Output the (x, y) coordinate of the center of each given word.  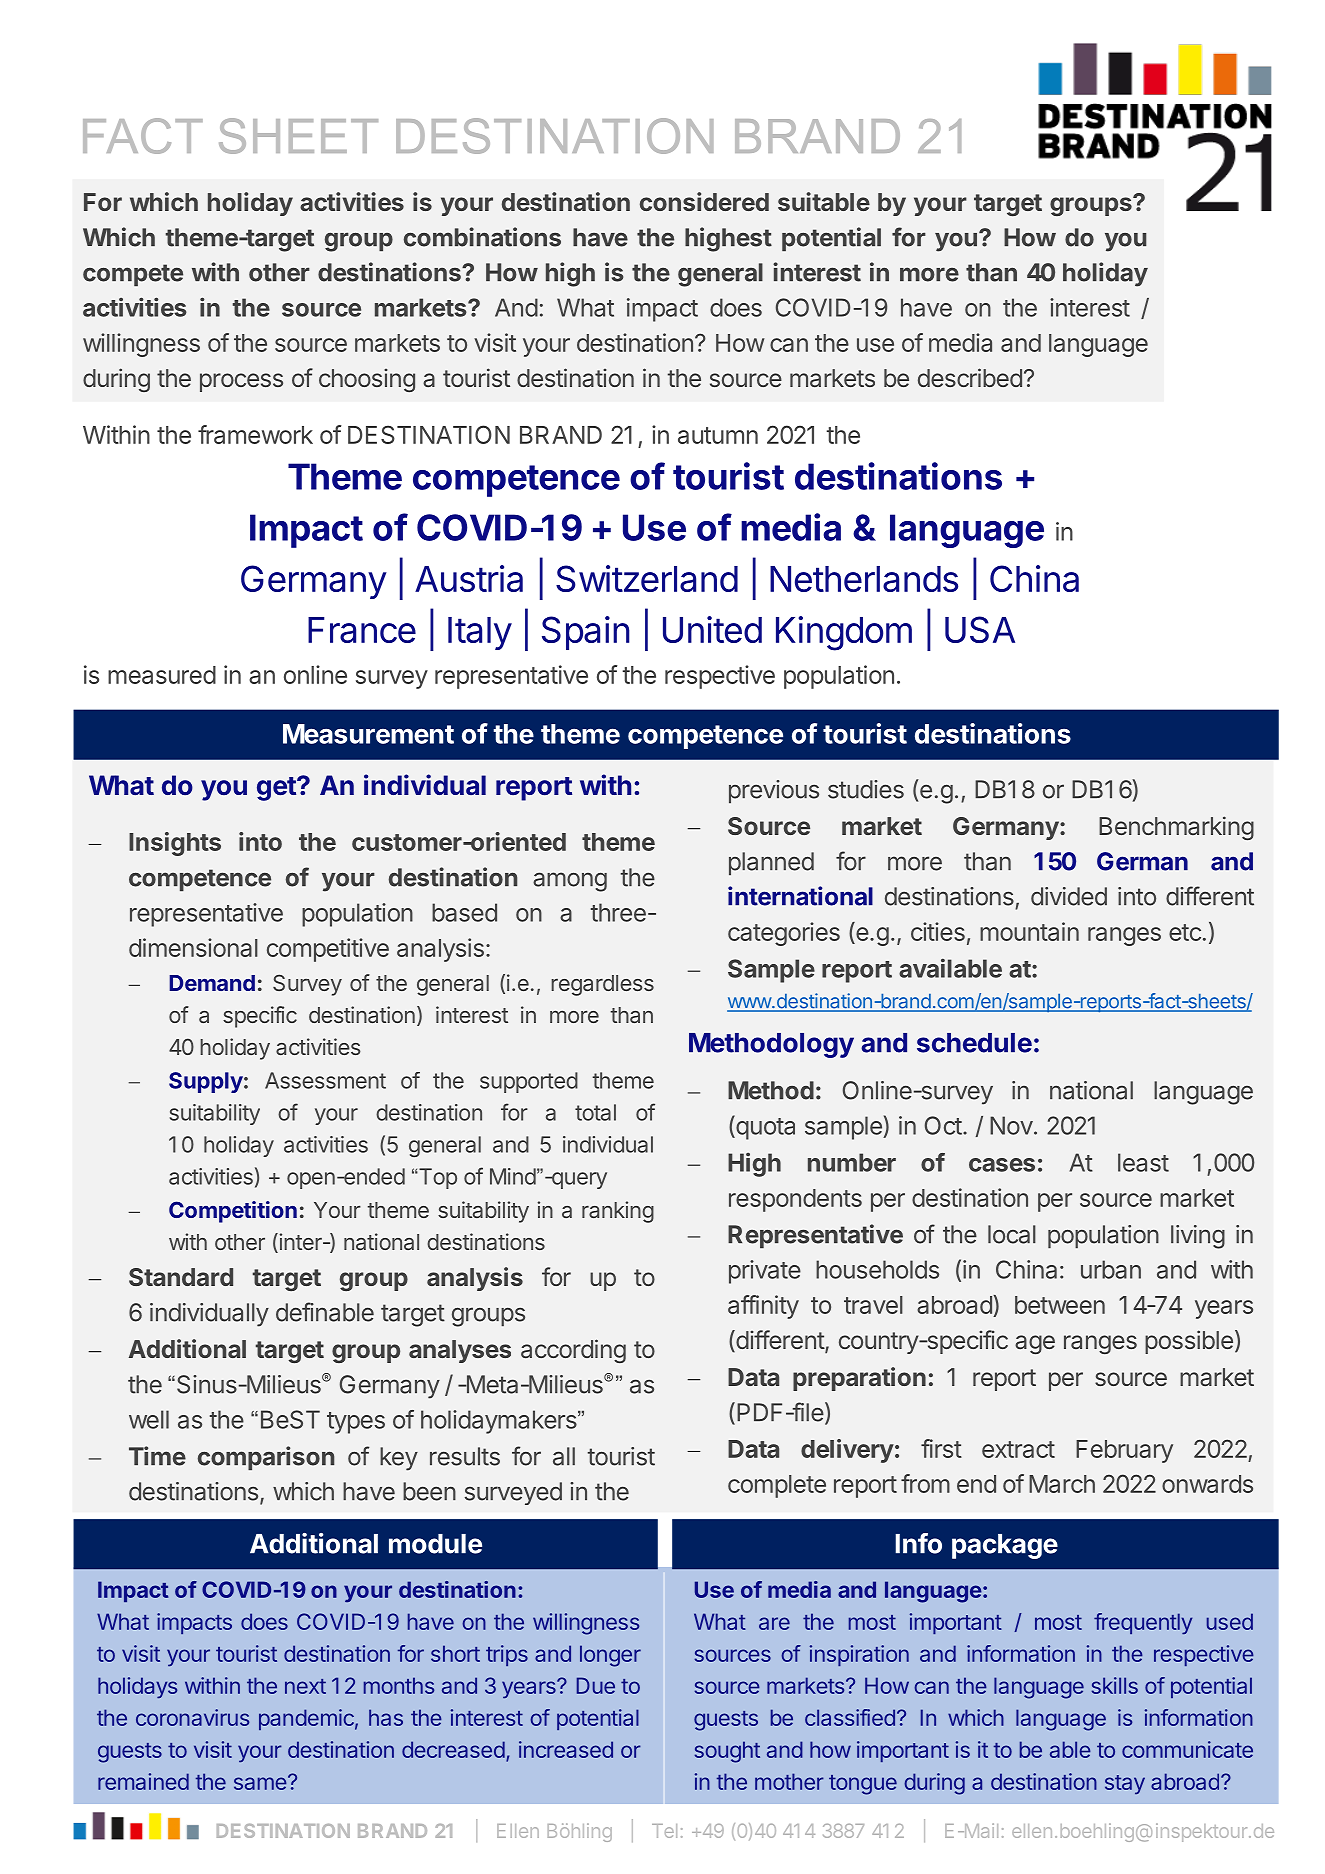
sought (727, 1752)
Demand (212, 983)
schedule (974, 1043)
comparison (266, 1458)
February (1124, 1451)
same (260, 1783)
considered (704, 201)
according (573, 1351)
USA (980, 629)
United (712, 629)
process (241, 382)
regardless (602, 985)
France (362, 630)
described (970, 377)
